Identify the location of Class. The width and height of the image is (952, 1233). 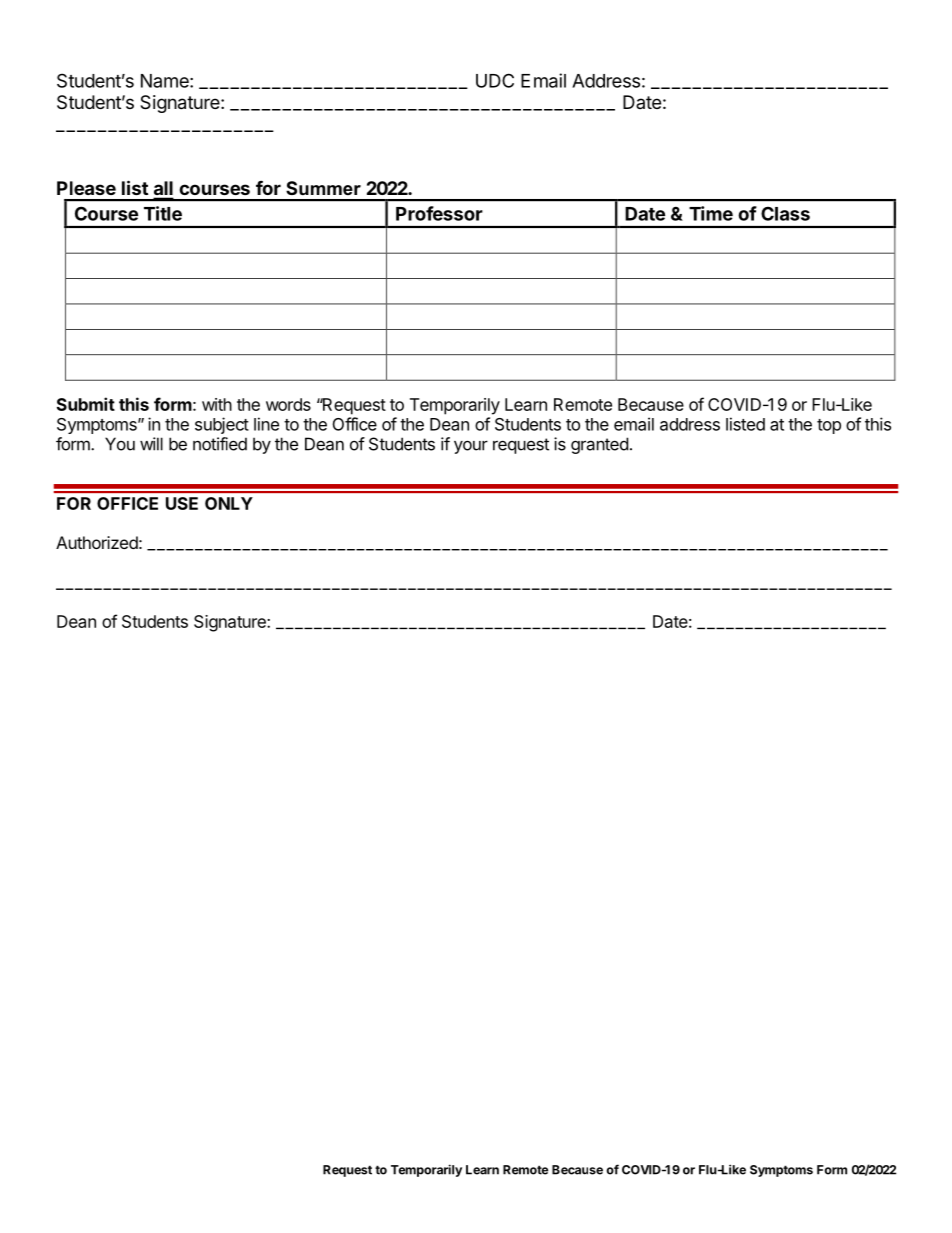
(785, 213).
